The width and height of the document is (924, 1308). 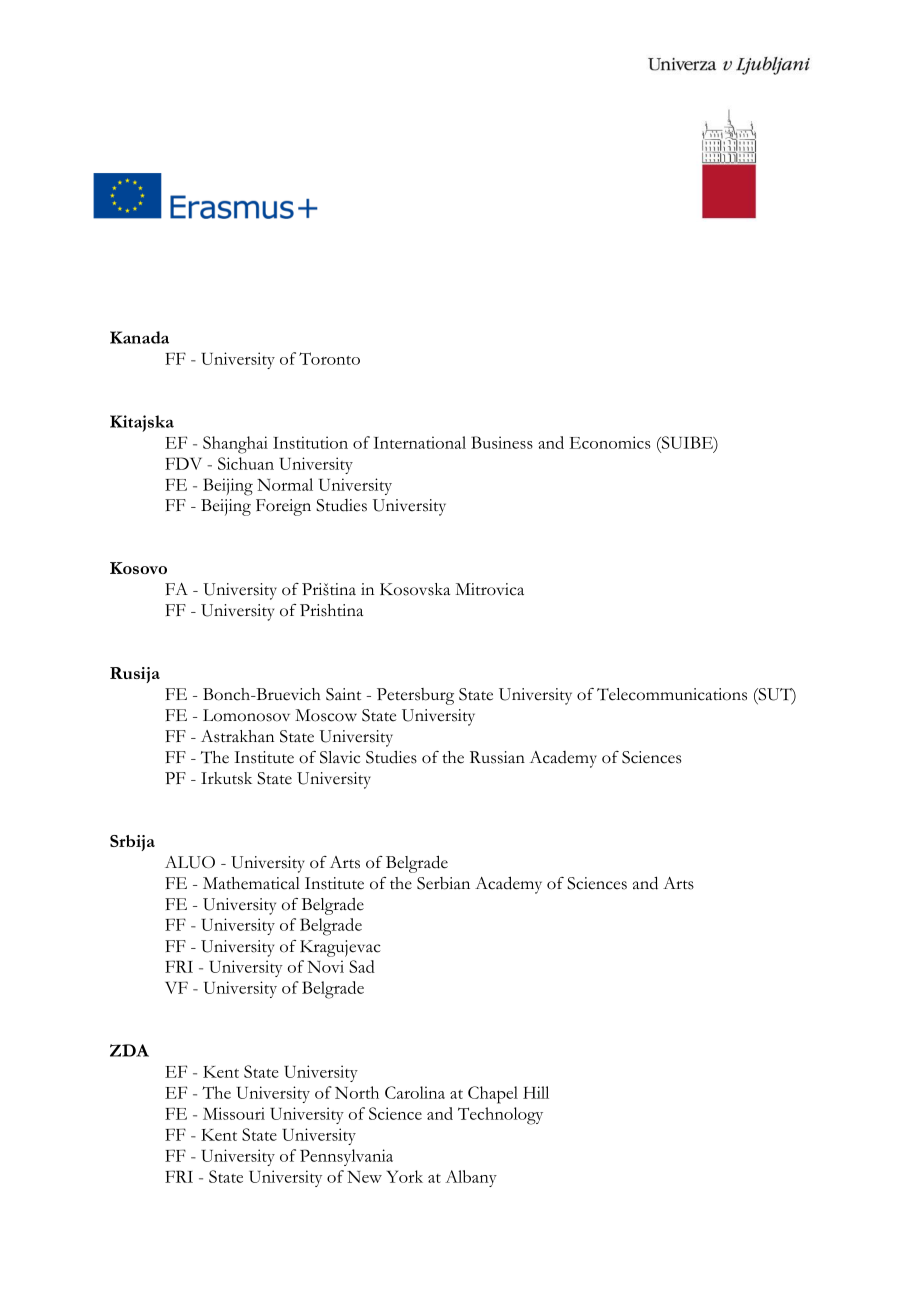 I want to click on Toronto, so click(x=329, y=358).
